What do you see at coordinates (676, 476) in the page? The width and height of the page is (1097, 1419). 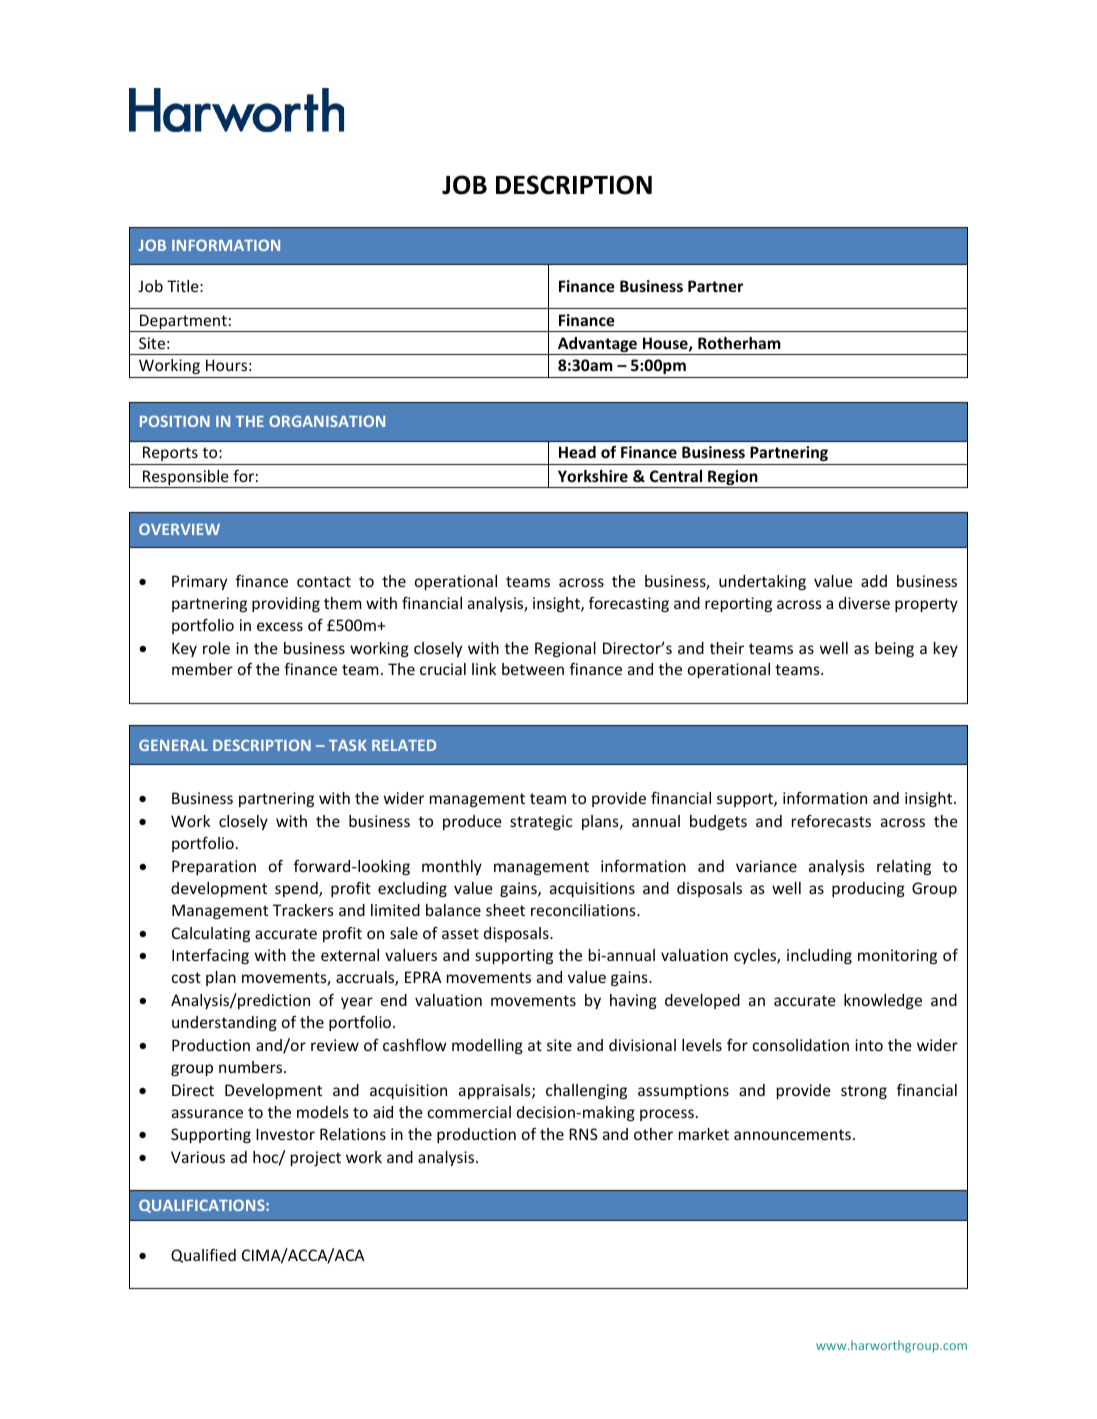 I see `Central` at bounding box center [676, 476].
